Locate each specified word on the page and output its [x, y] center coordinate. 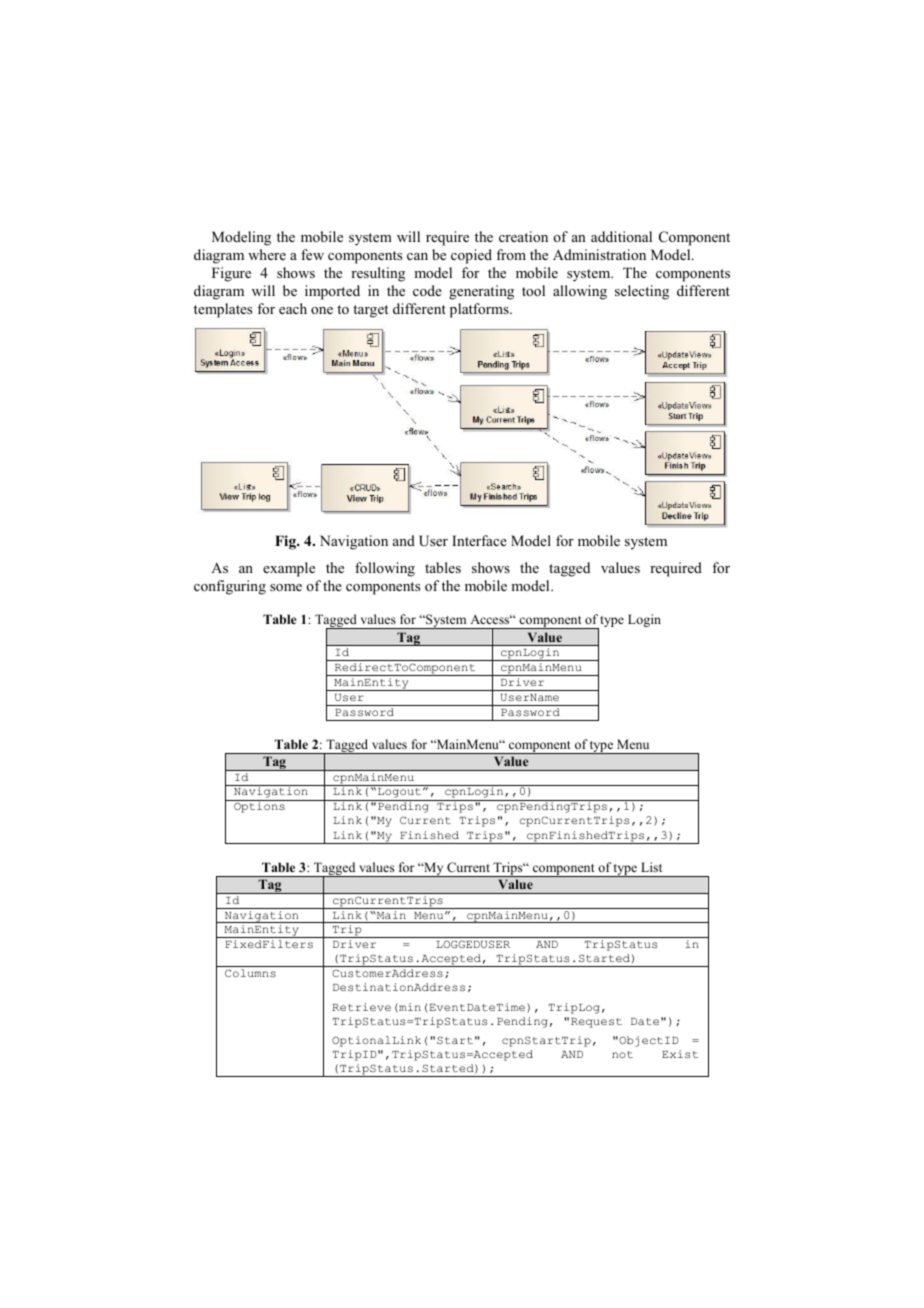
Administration [599, 254]
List [651, 867]
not [622, 1054]
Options [259, 807]
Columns [250, 973]
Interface [479, 540]
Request [596, 1023]
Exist [680, 1054]
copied [471, 256]
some [286, 587]
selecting [642, 292]
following [385, 569]
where [267, 254]
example [289, 569]
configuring [230, 587]
